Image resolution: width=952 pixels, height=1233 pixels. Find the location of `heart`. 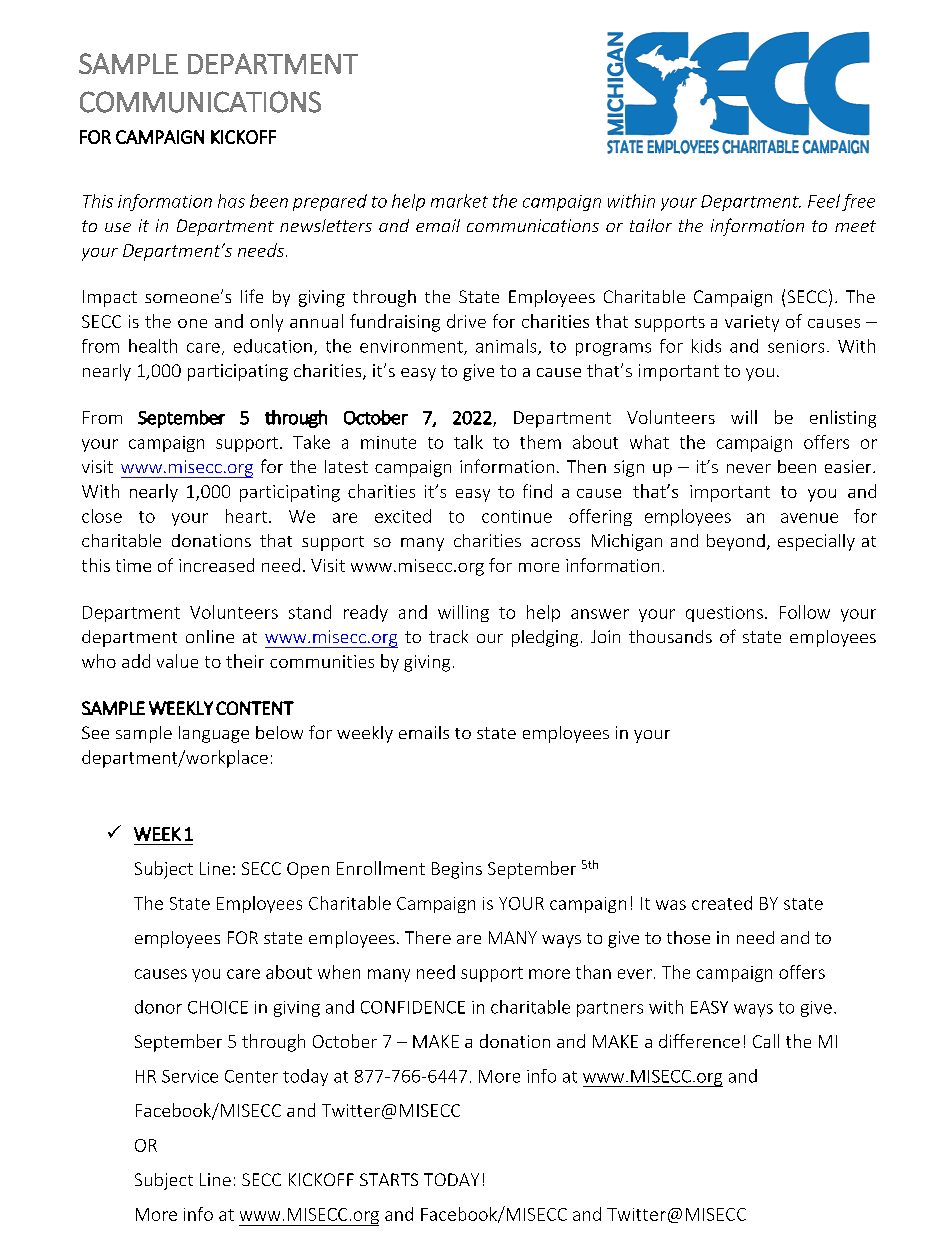

heart is located at coordinates (246, 516).
